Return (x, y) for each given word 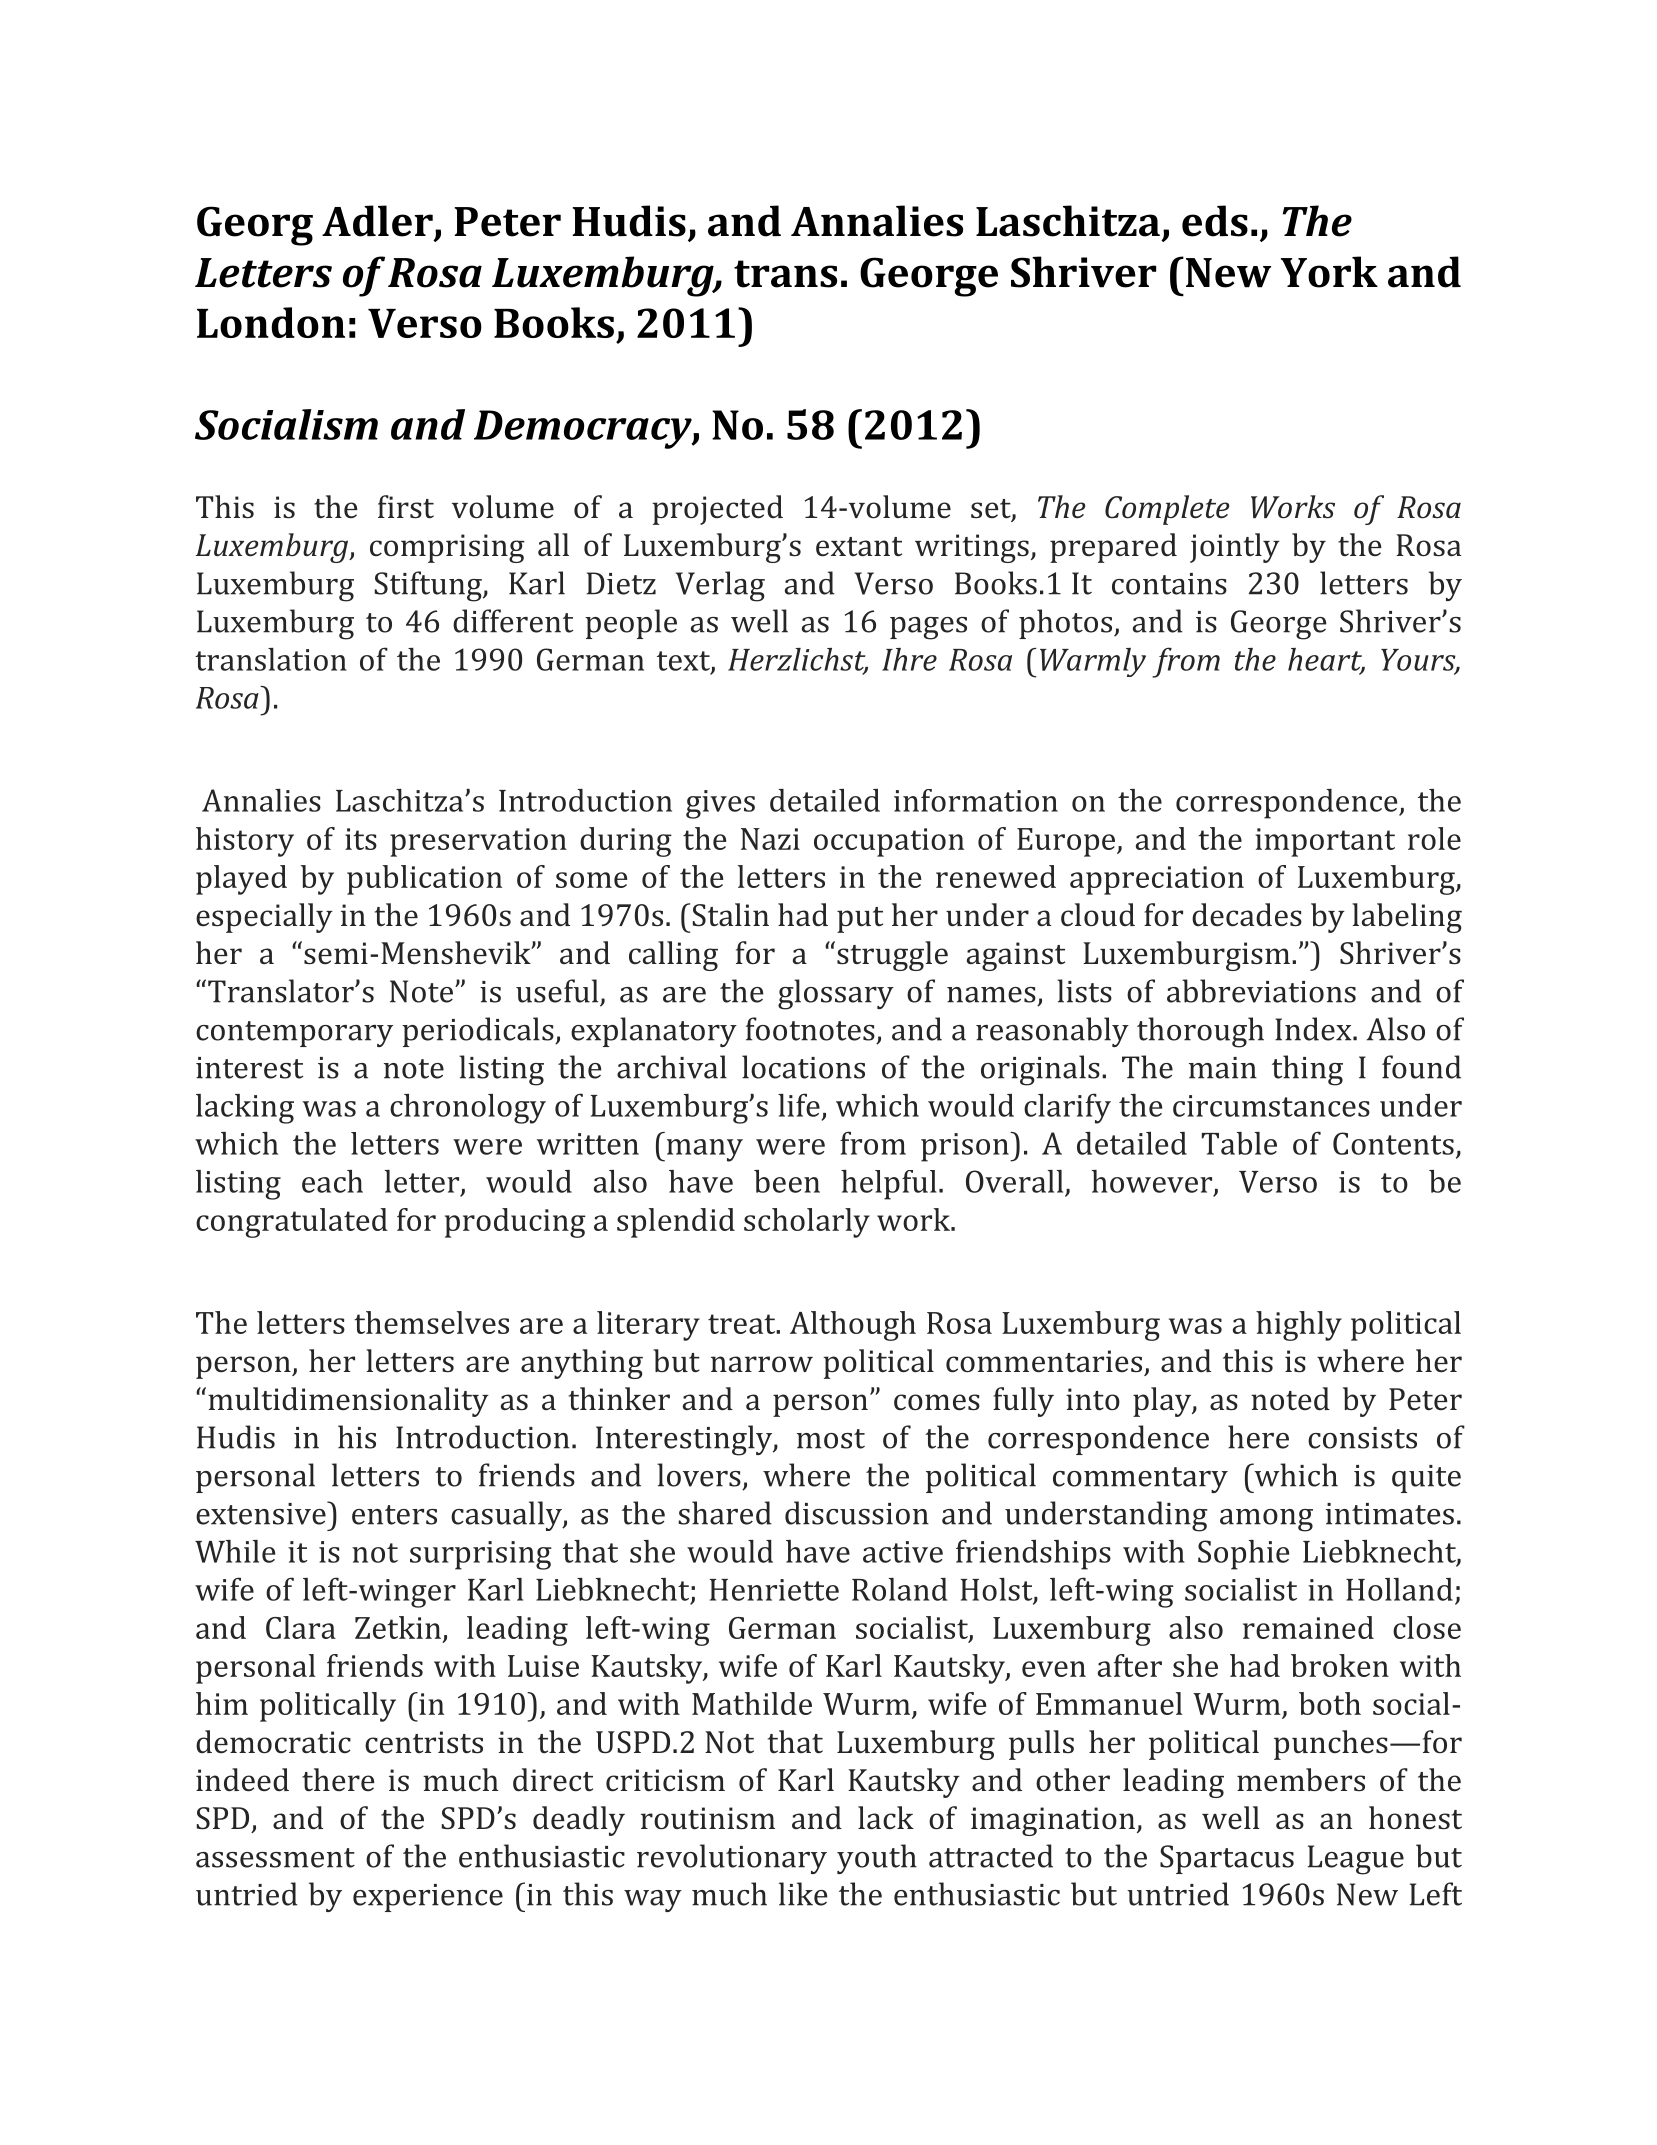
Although (853, 1326)
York (1329, 272)
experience (428, 1898)
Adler (377, 221)
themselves (431, 1322)
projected (717, 510)
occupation (889, 842)
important (1325, 842)
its (361, 839)
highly (1299, 1326)
